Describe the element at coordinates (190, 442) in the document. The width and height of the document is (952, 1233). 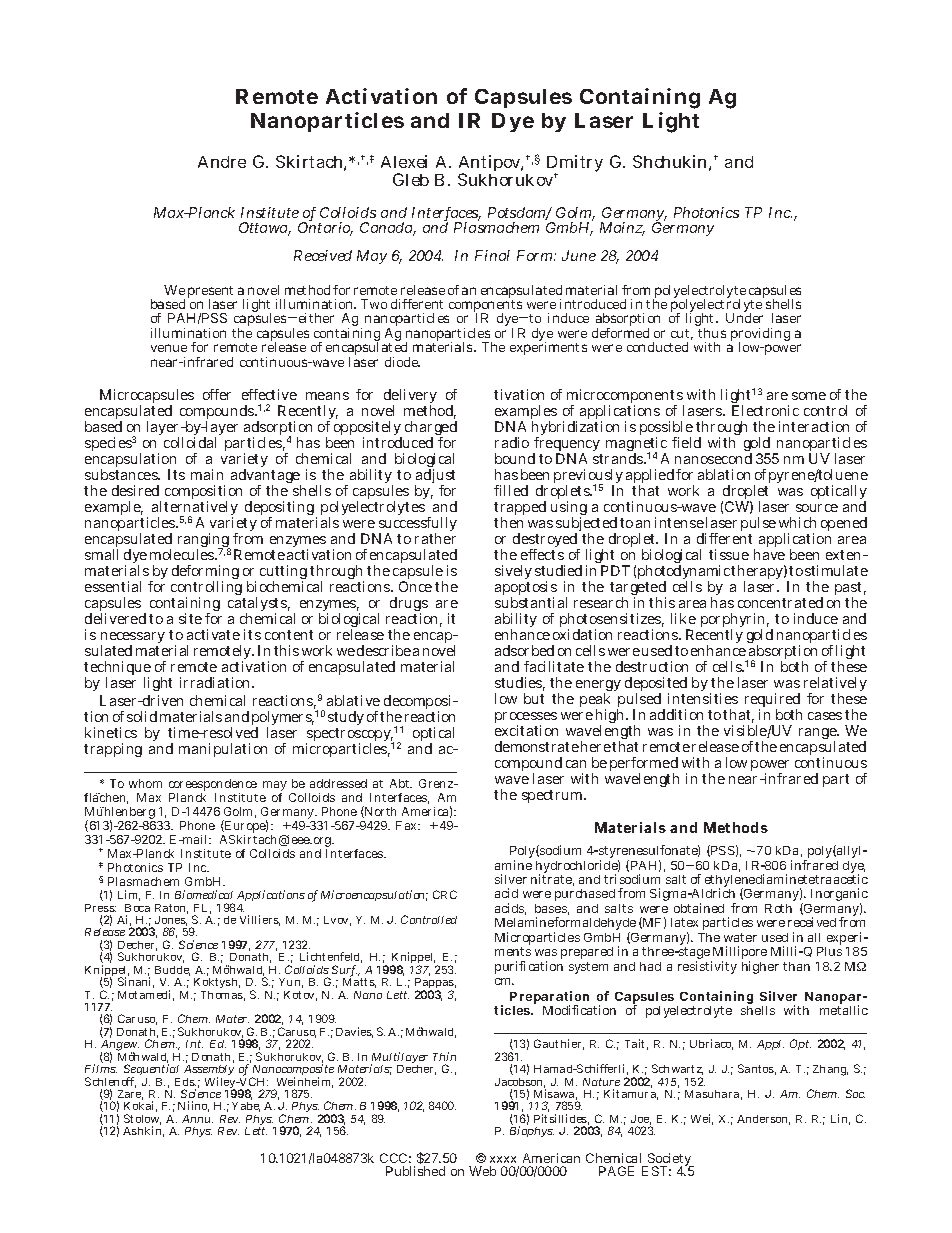
I see `colloidal` at that location.
